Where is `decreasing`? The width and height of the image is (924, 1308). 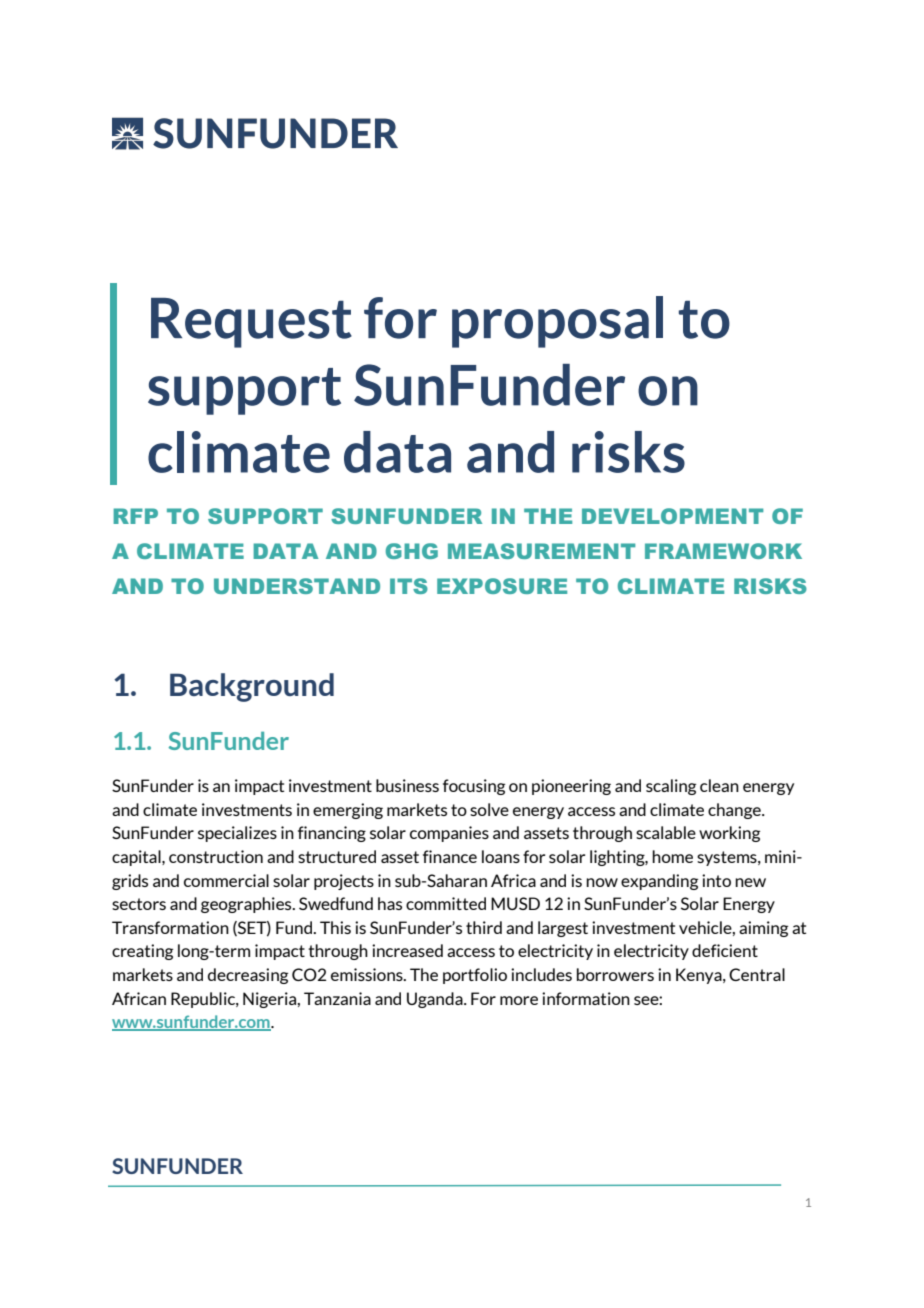
decreasing is located at coordinates (248, 976).
